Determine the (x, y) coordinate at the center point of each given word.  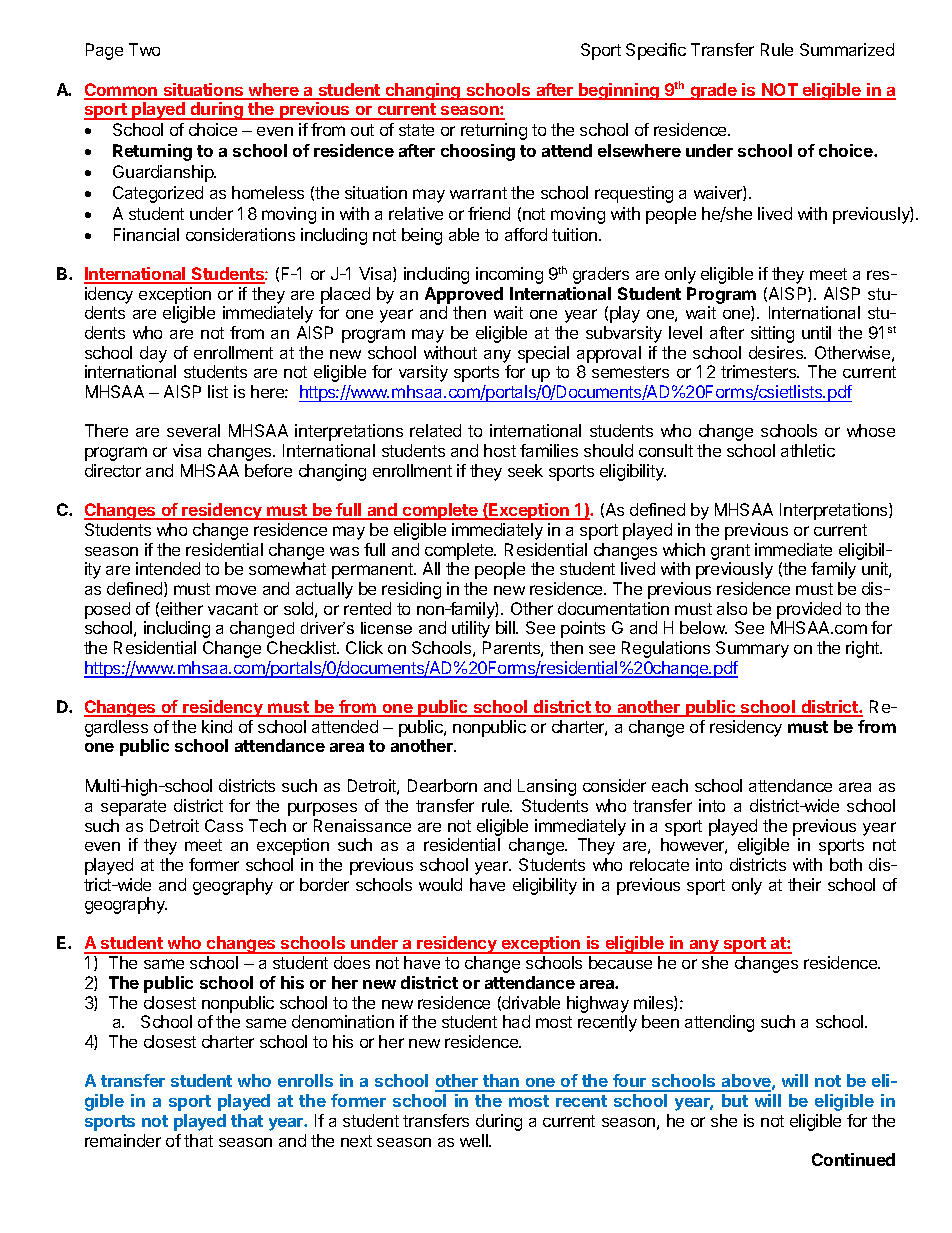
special (543, 354)
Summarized (847, 49)
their (804, 884)
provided (809, 610)
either (182, 608)
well (475, 1140)
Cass (224, 825)
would (440, 884)
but (735, 1100)
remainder (123, 1140)
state (416, 130)
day (153, 354)
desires (777, 352)
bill (506, 627)
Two (144, 49)
